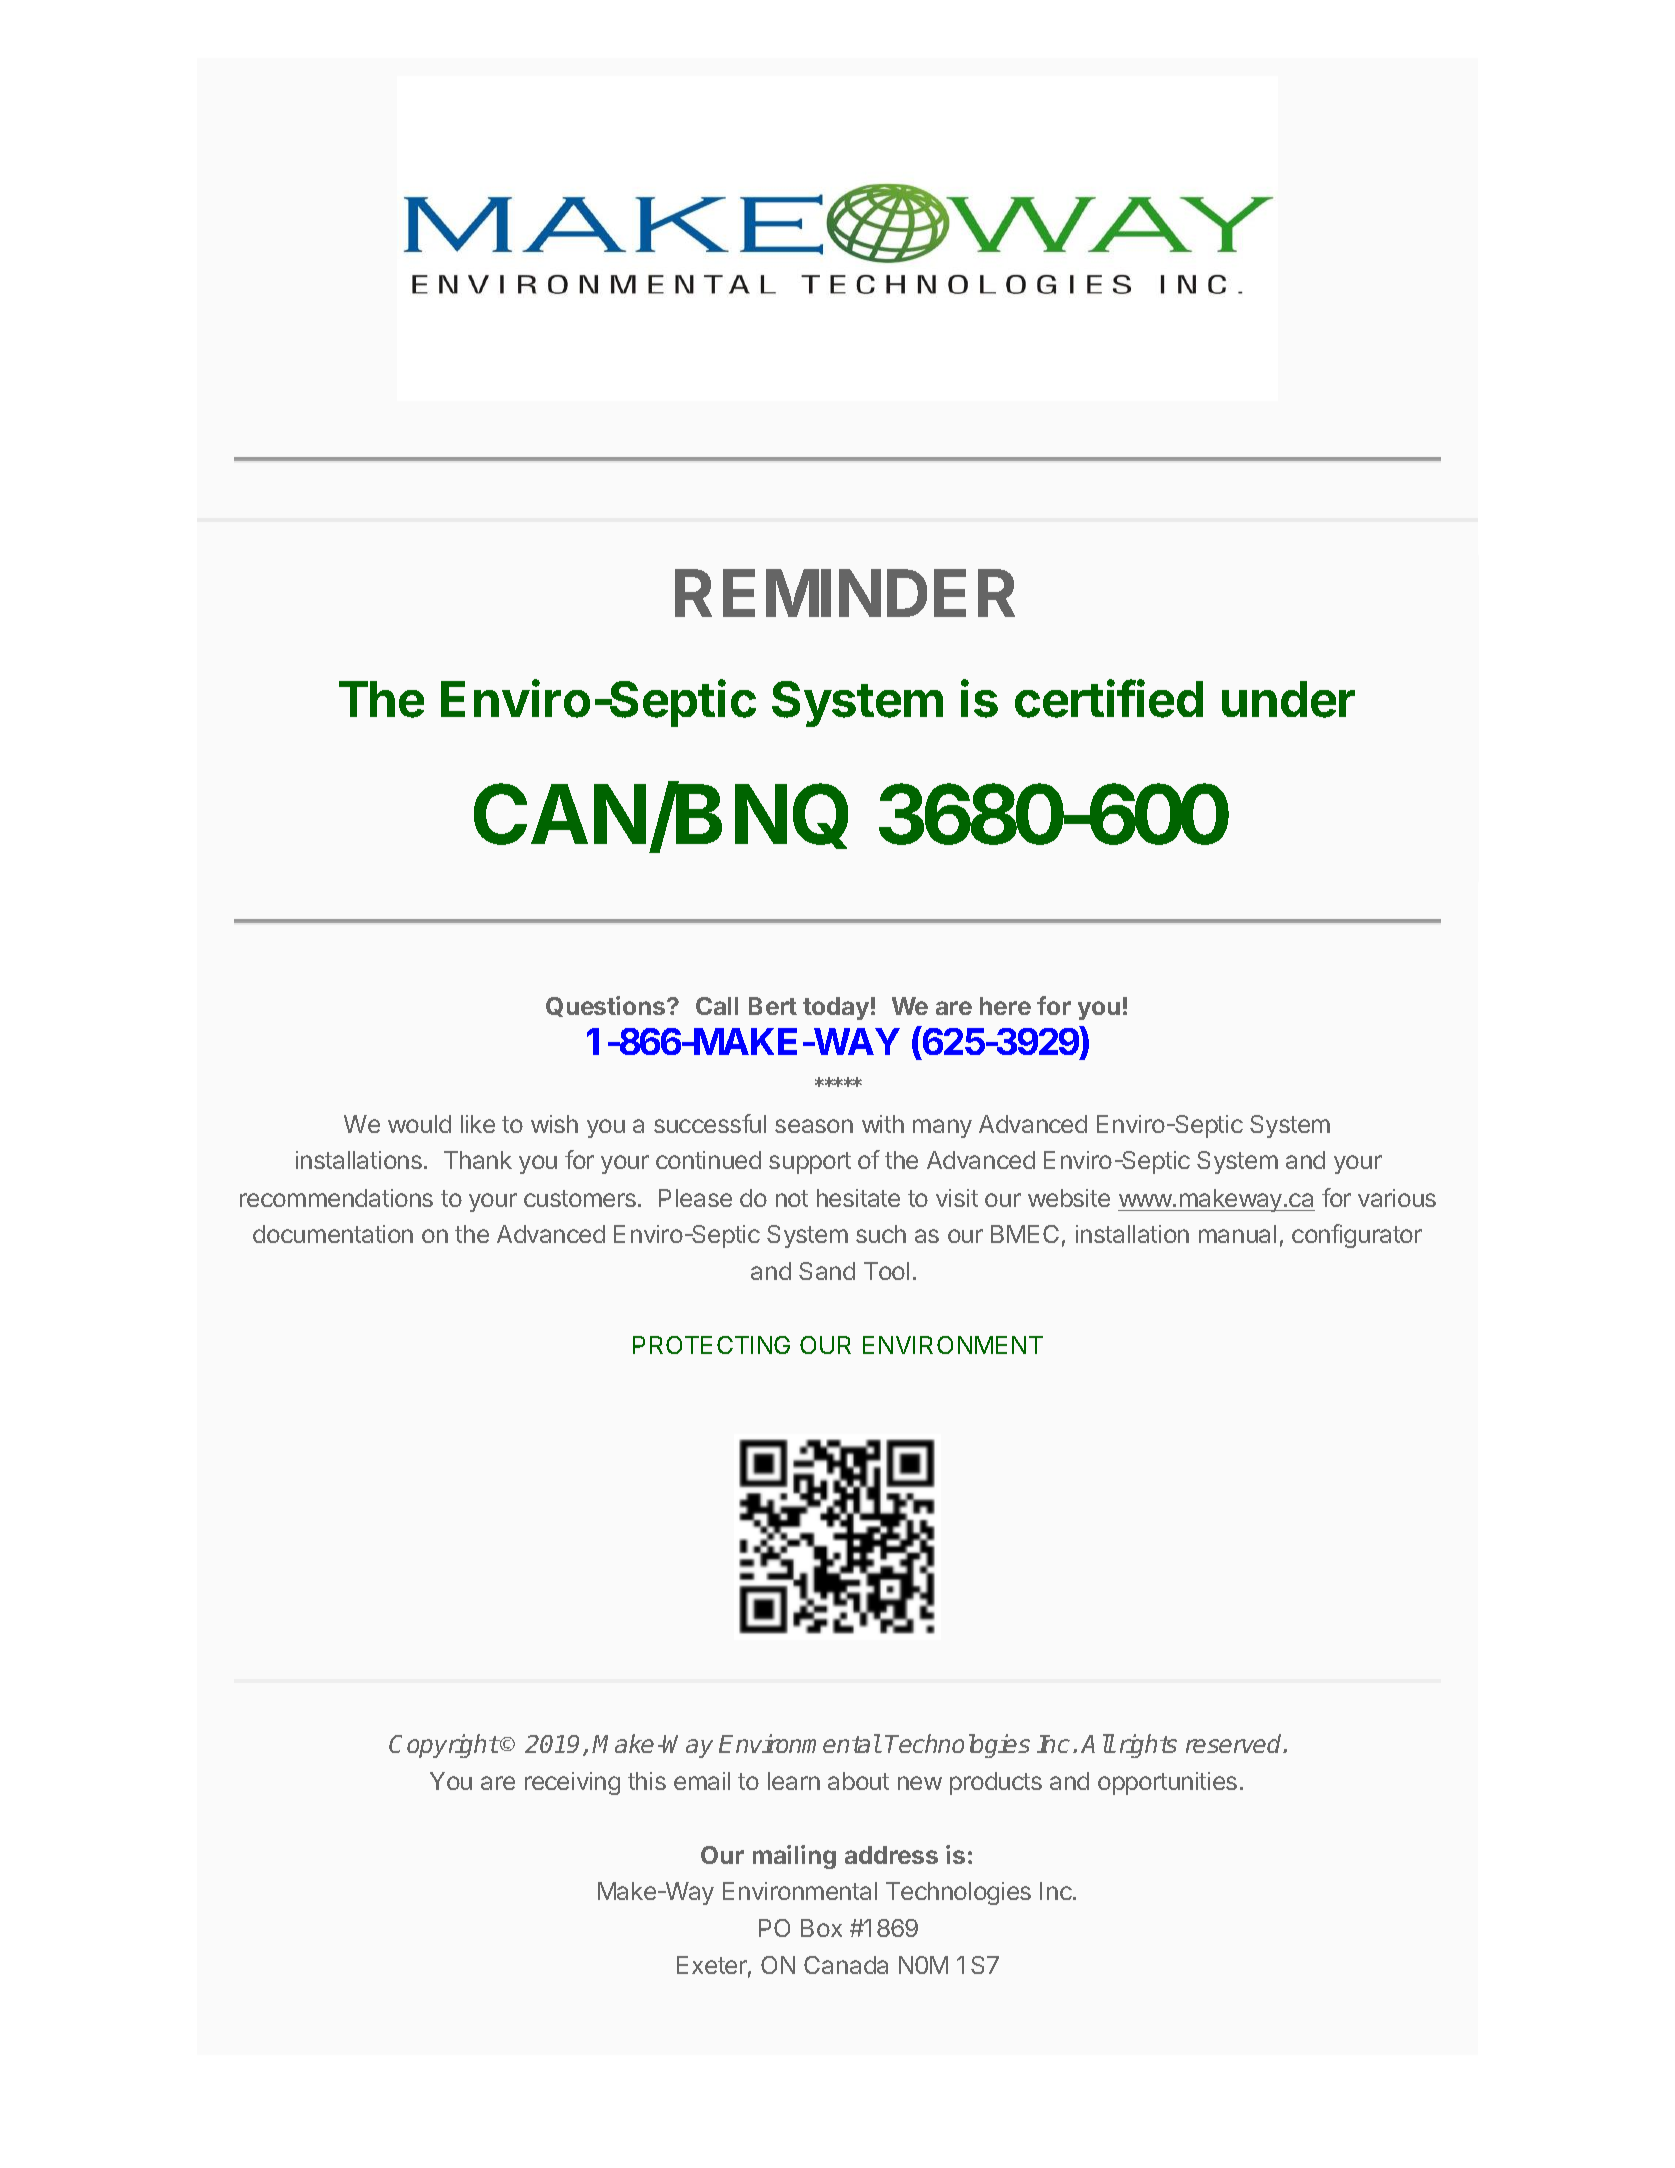 Image resolution: width=1675 pixels, height=2168 pixels. I want to click on certified, so click(1109, 698).
